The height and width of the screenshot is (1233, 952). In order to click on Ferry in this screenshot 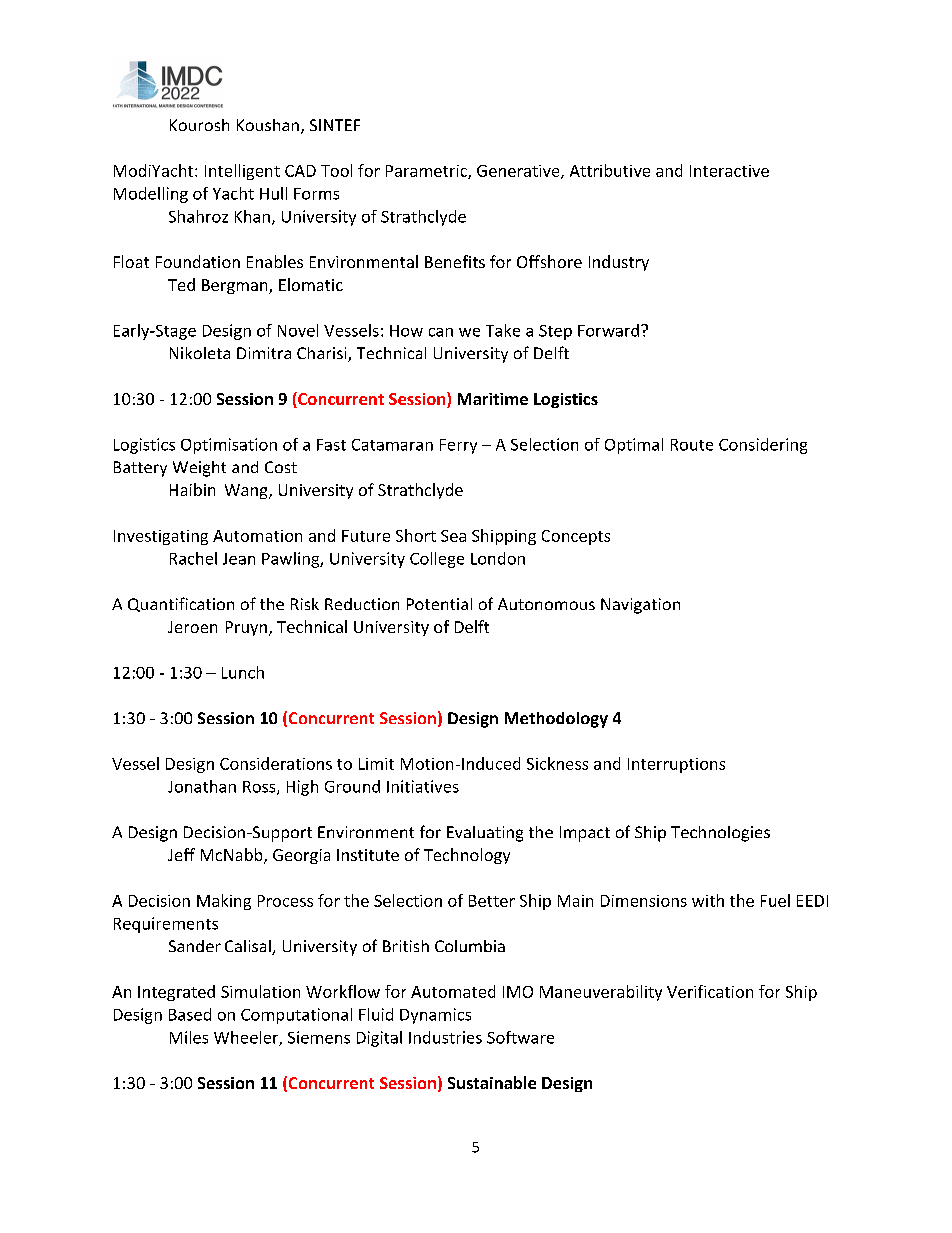, I will do `click(458, 446)`.
